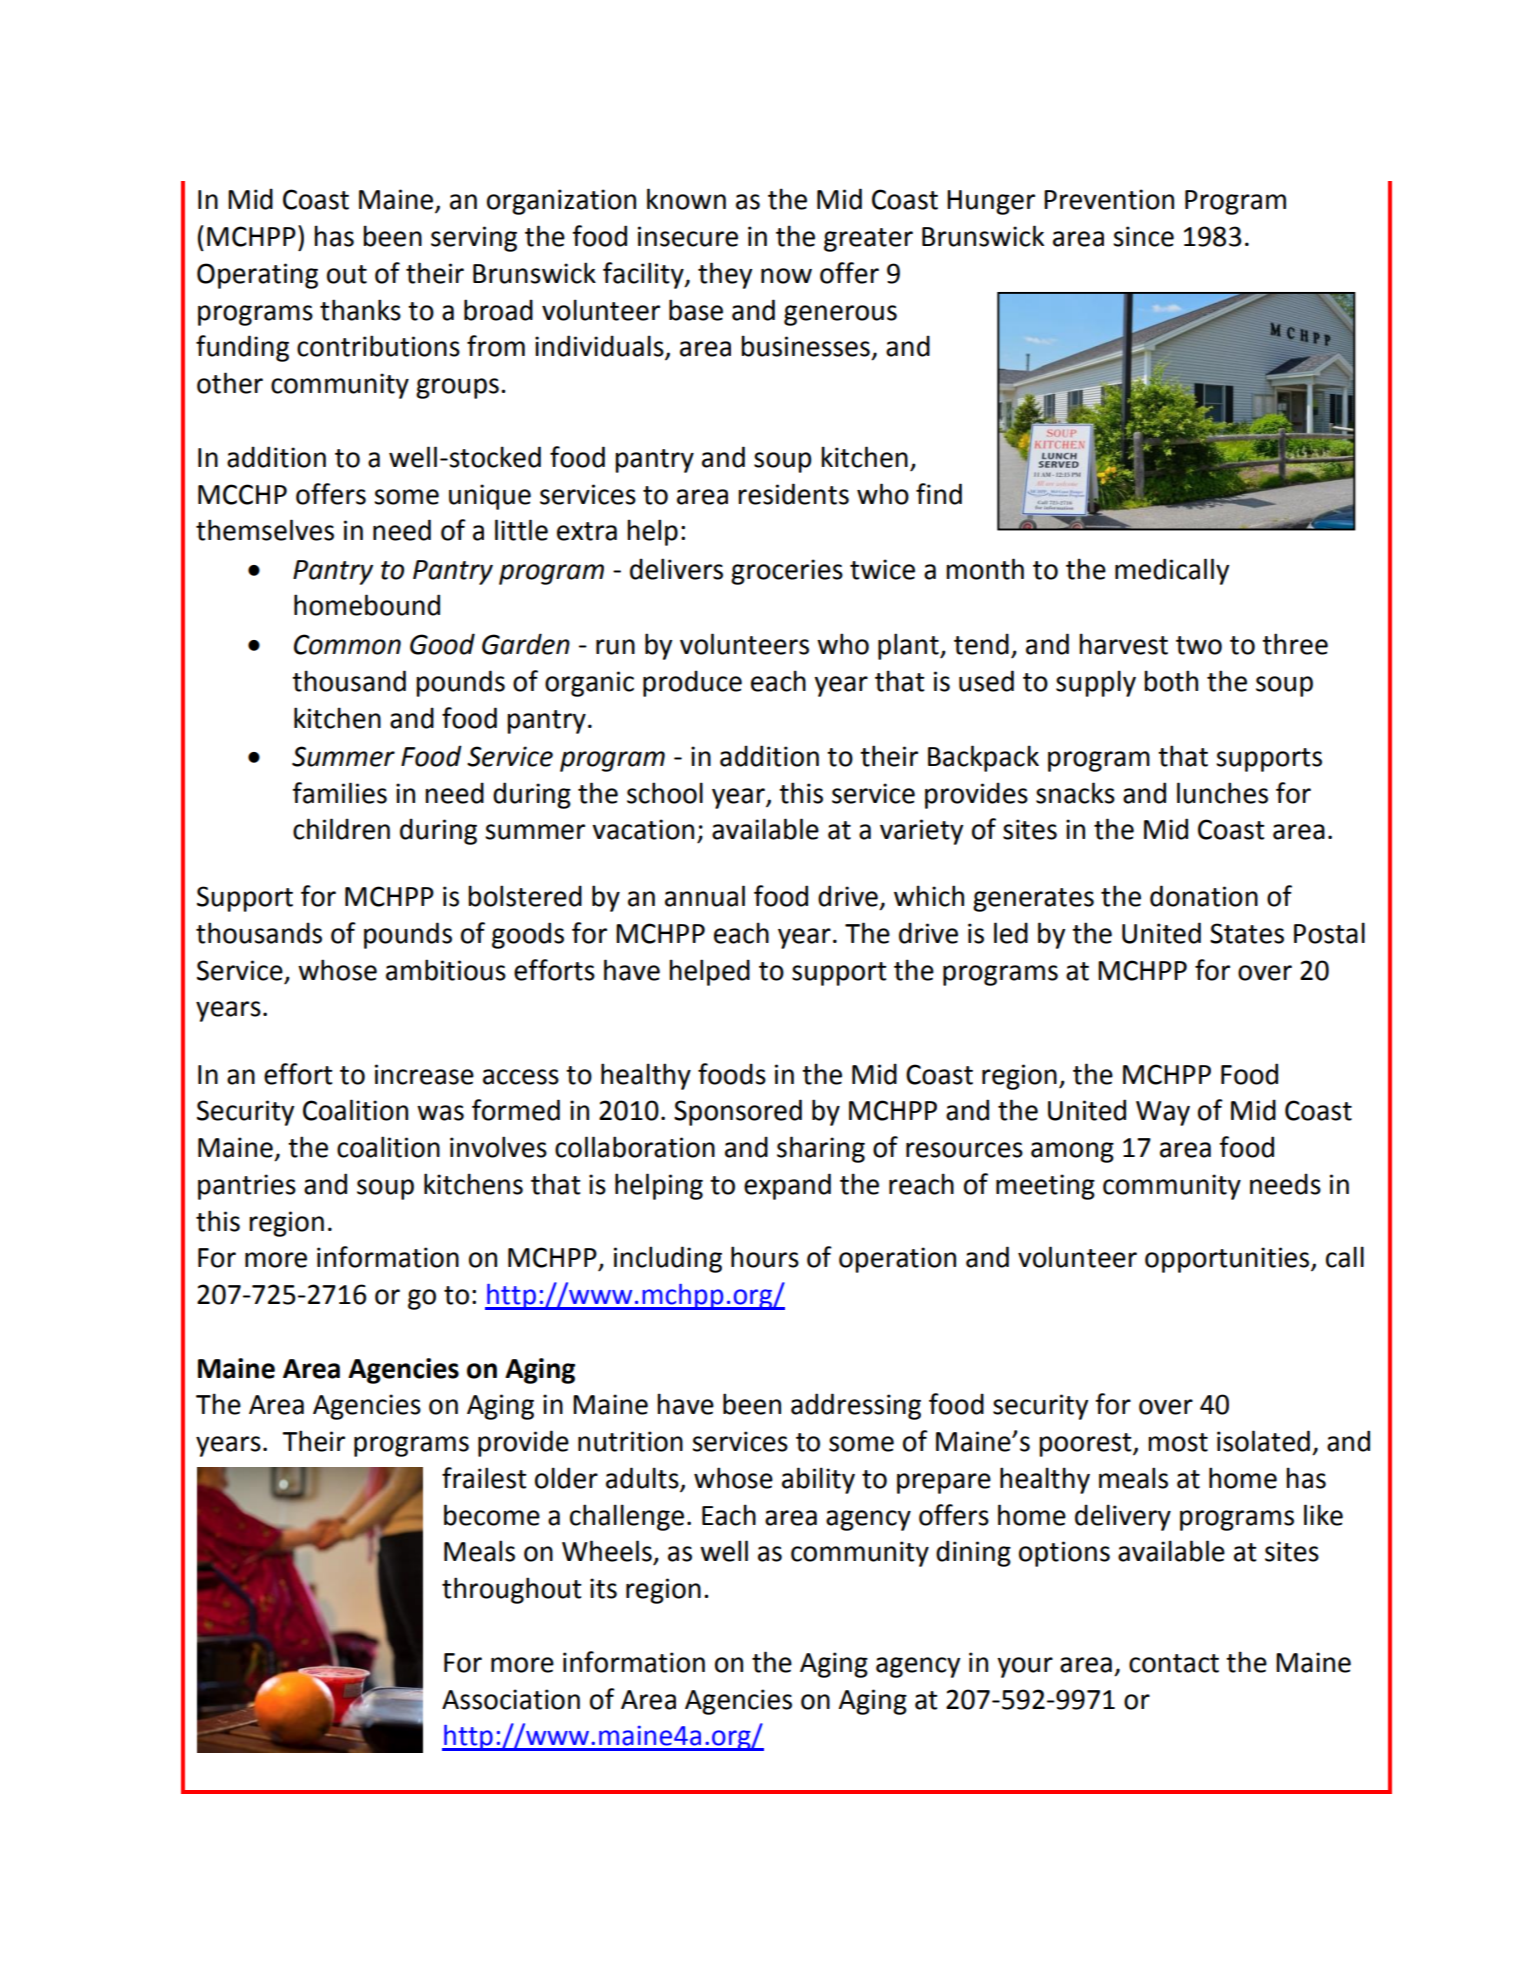 This image has height=1988, width=1536. Describe the element at coordinates (1143, 236) in the image. I see `since` at that location.
